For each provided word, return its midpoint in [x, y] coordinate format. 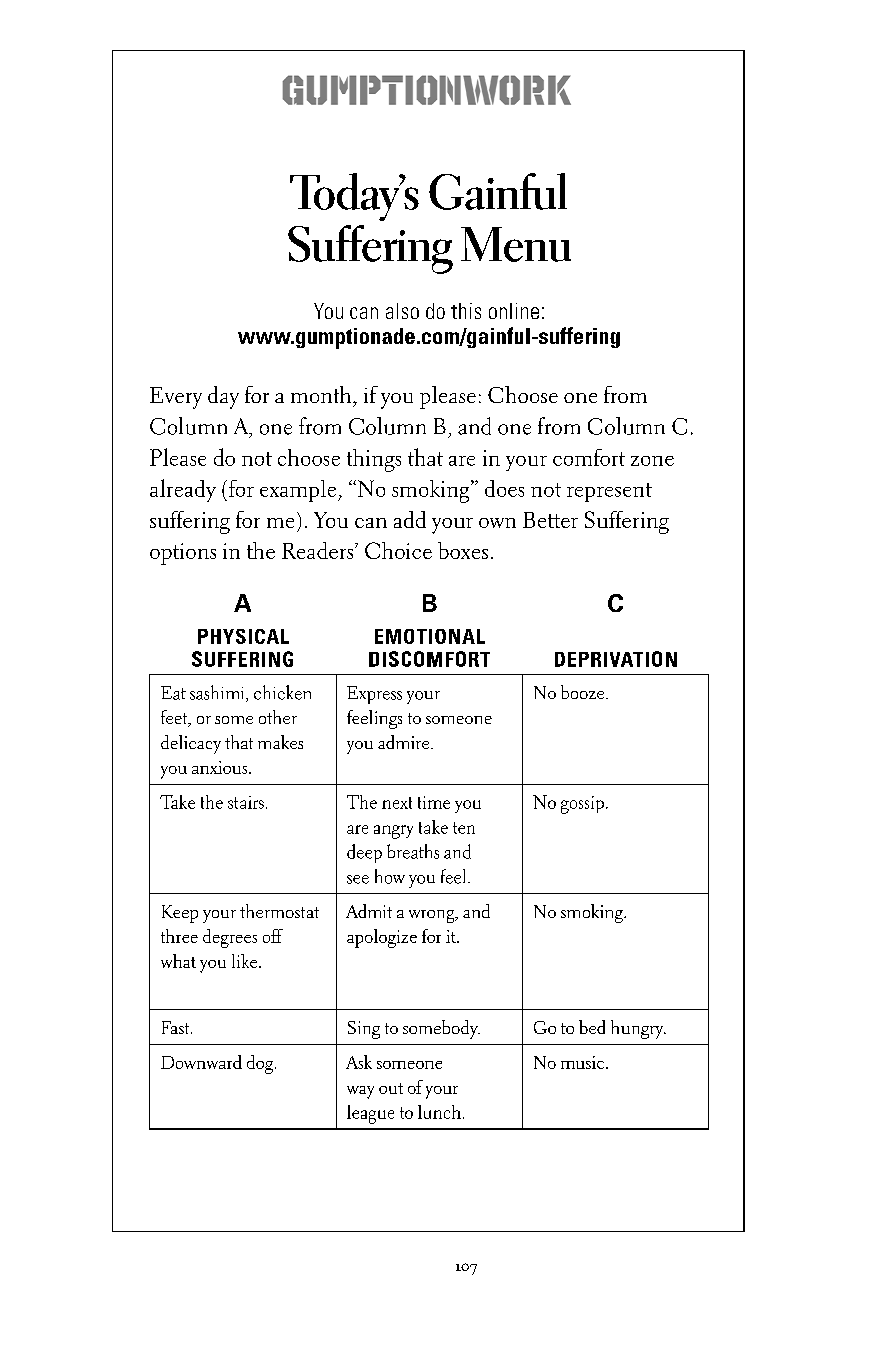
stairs [246, 802]
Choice [398, 550]
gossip [582, 805]
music [582, 1062]
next [397, 803]
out [391, 1088]
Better [550, 520]
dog [261, 1064]
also [402, 311]
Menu [516, 244]
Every [176, 398]
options [183, 554]
